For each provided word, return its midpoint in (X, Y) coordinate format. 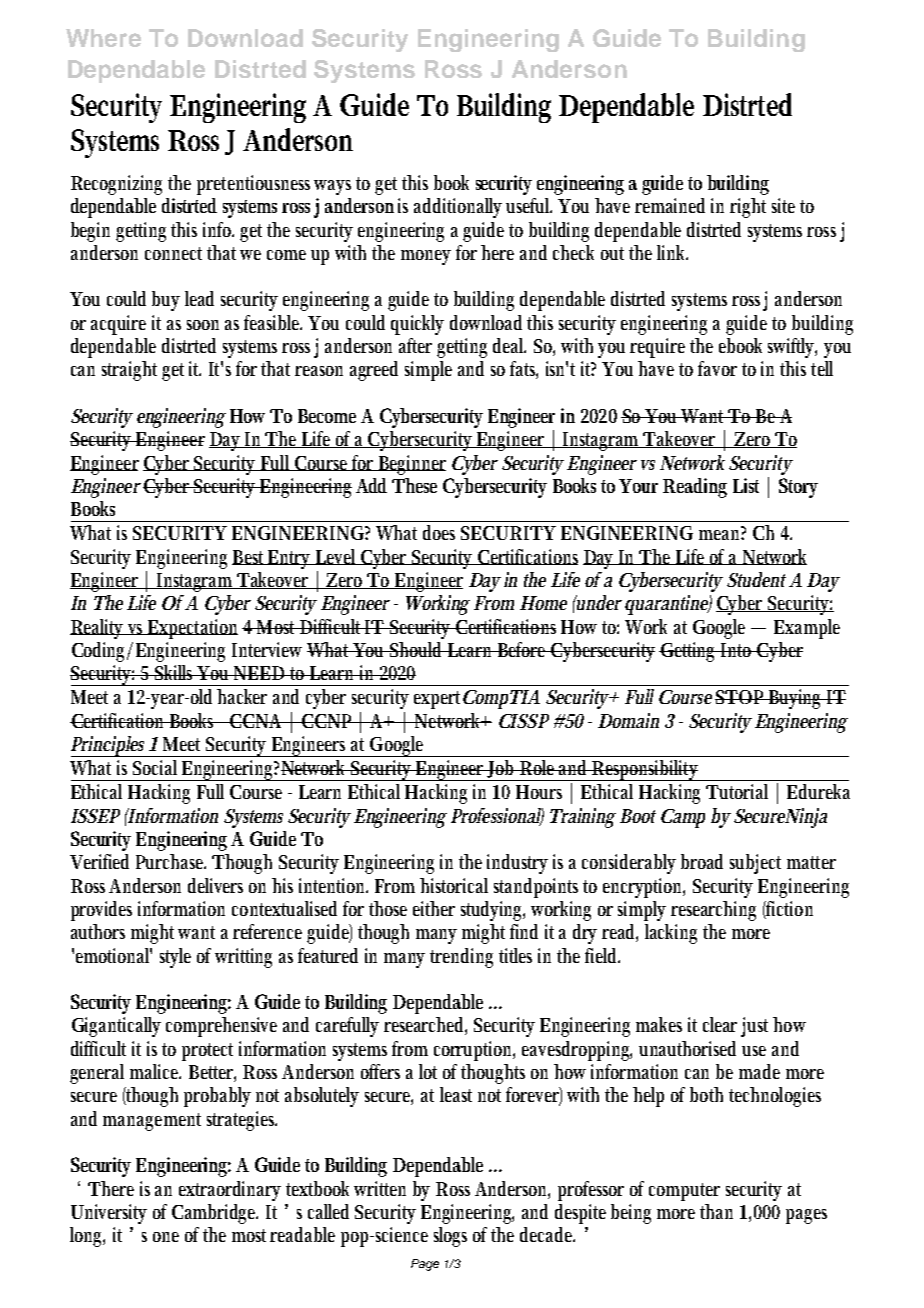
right (748, 208)
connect (173, 253)
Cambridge (215, 1214)
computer (684, 1192)
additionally (458, 208)
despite (580, 1214)
